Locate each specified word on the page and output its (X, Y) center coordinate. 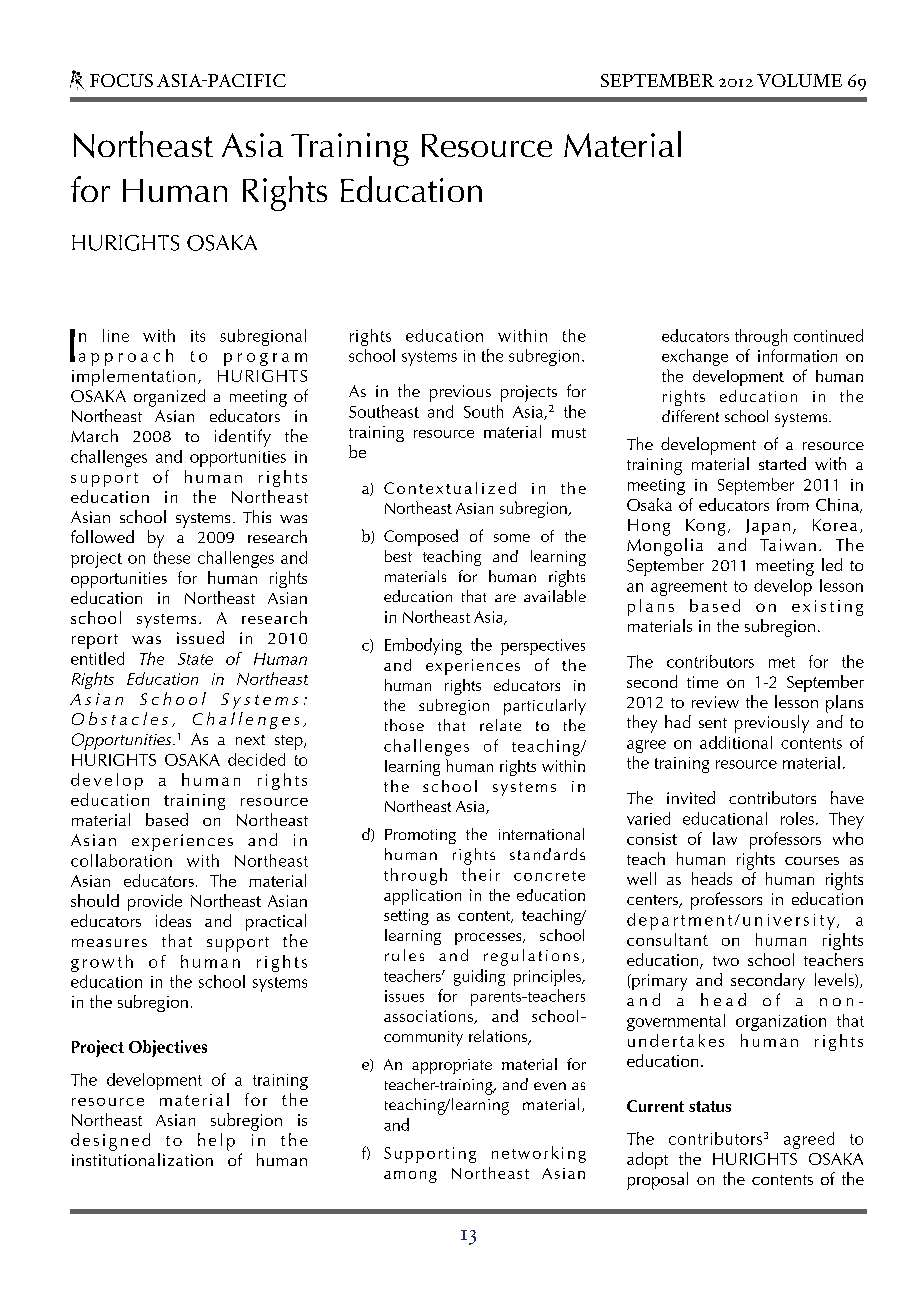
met (782, 662)
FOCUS (121, 80)
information (797, 355)
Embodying (423, 646)
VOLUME (799, 80)
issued (200, 637)
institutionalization (142, 1159)
